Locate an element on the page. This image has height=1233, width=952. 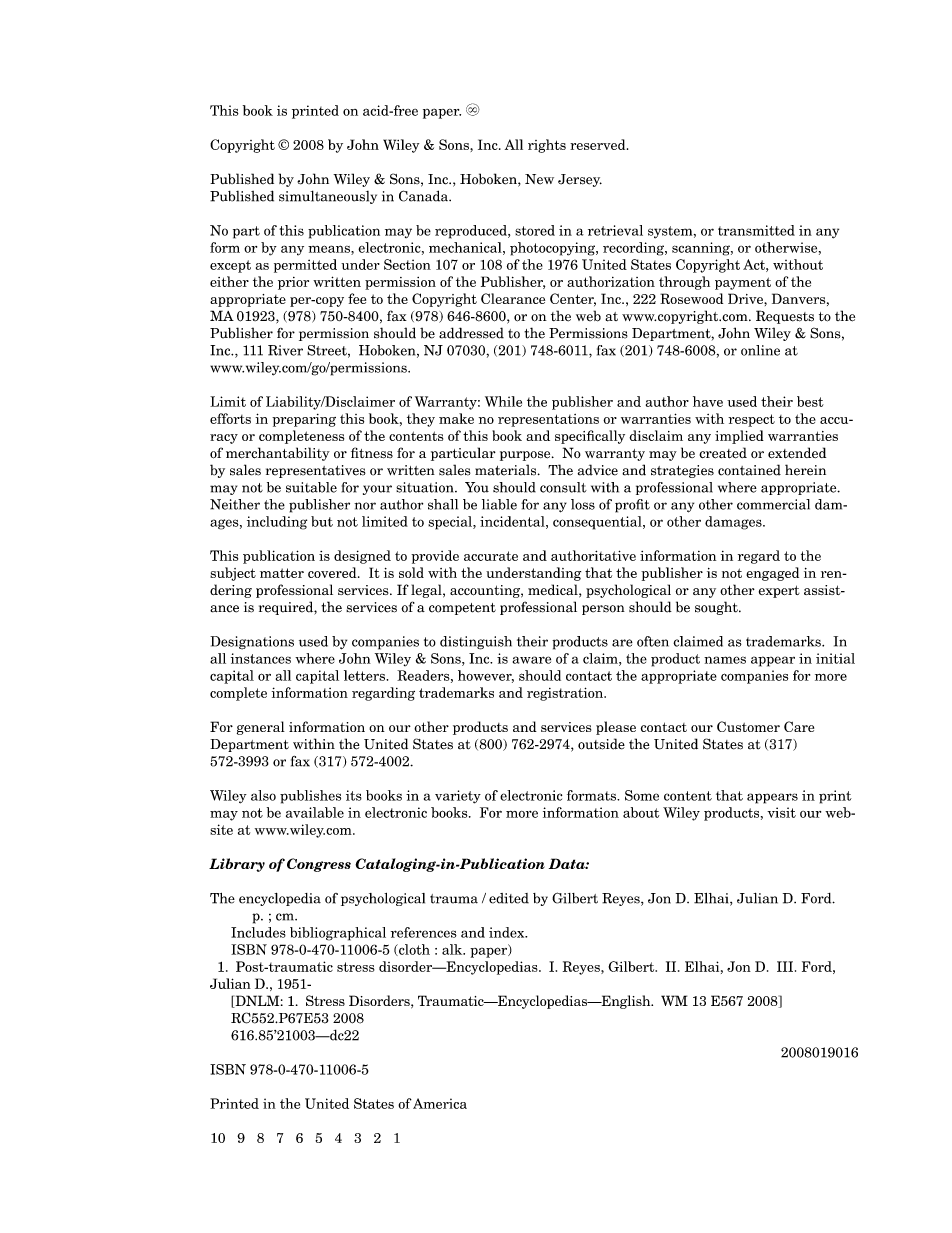
III is located at coordinates (786, 966).
